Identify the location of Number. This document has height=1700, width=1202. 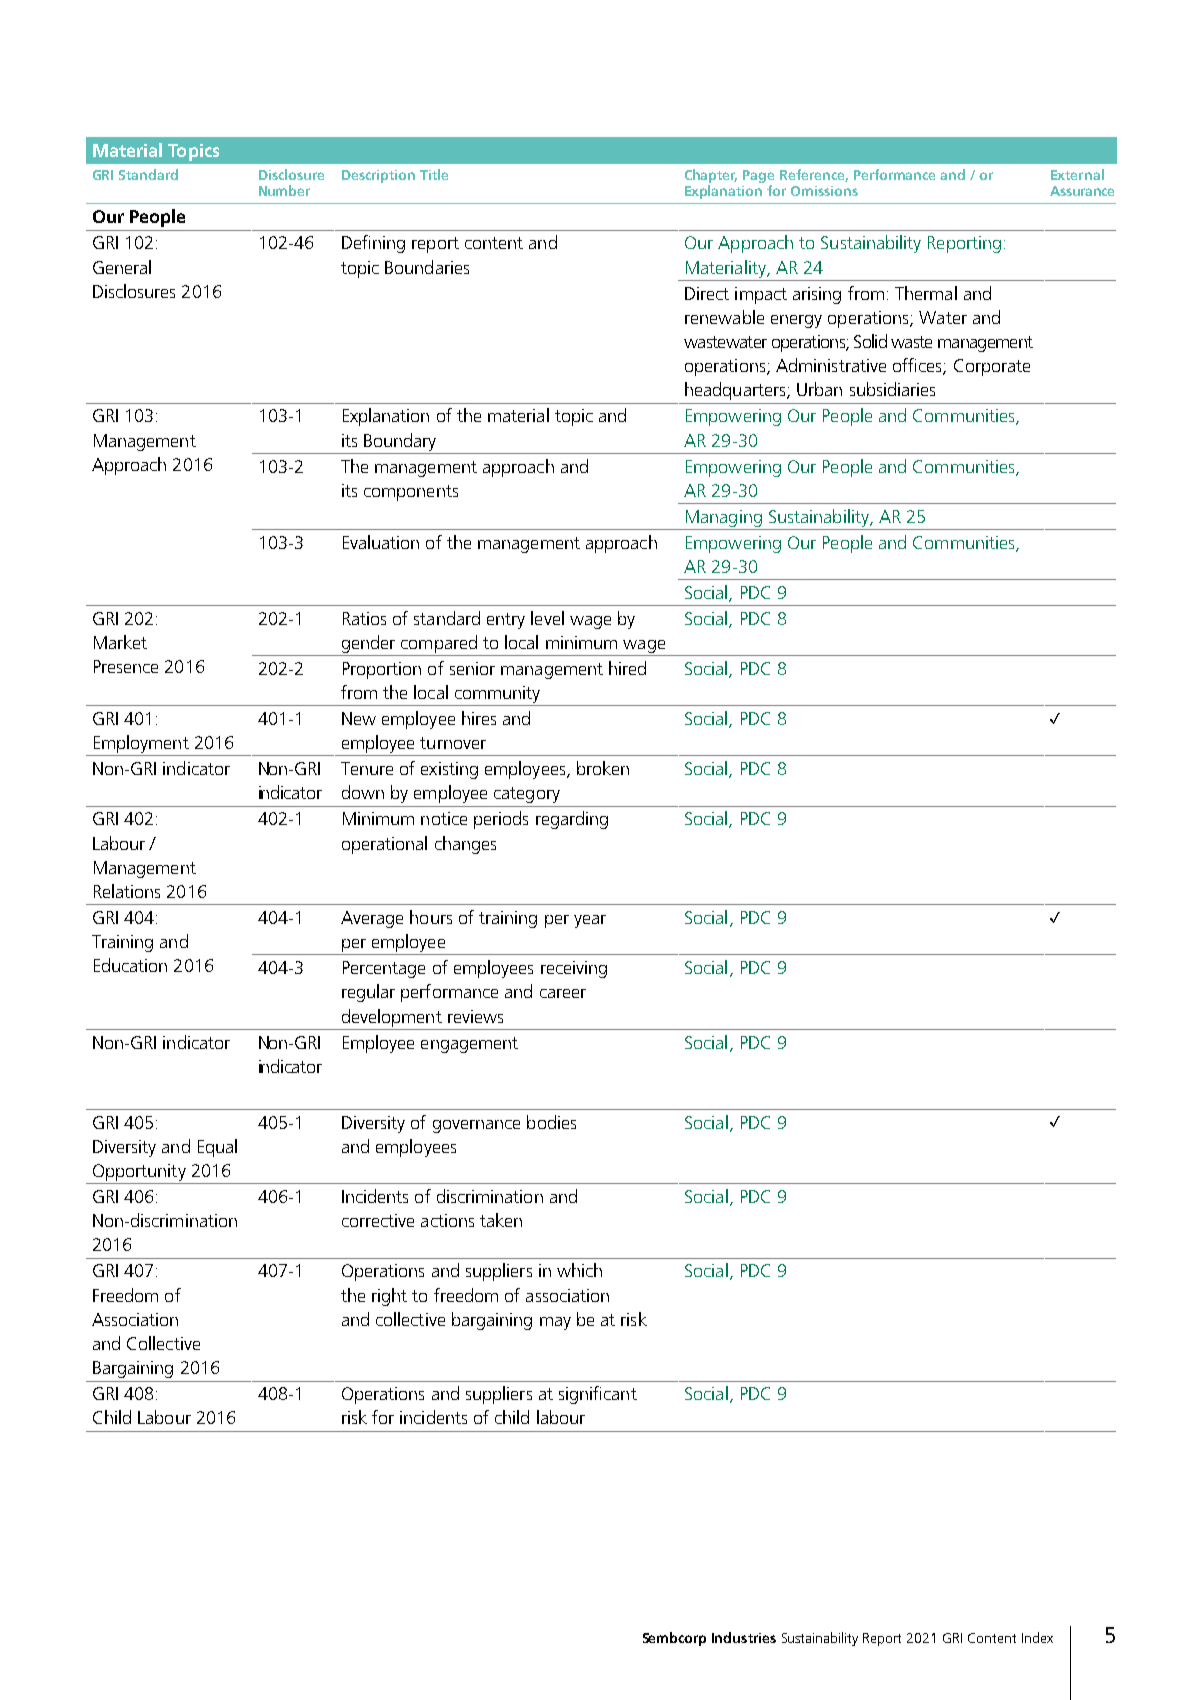
(284, 190).
